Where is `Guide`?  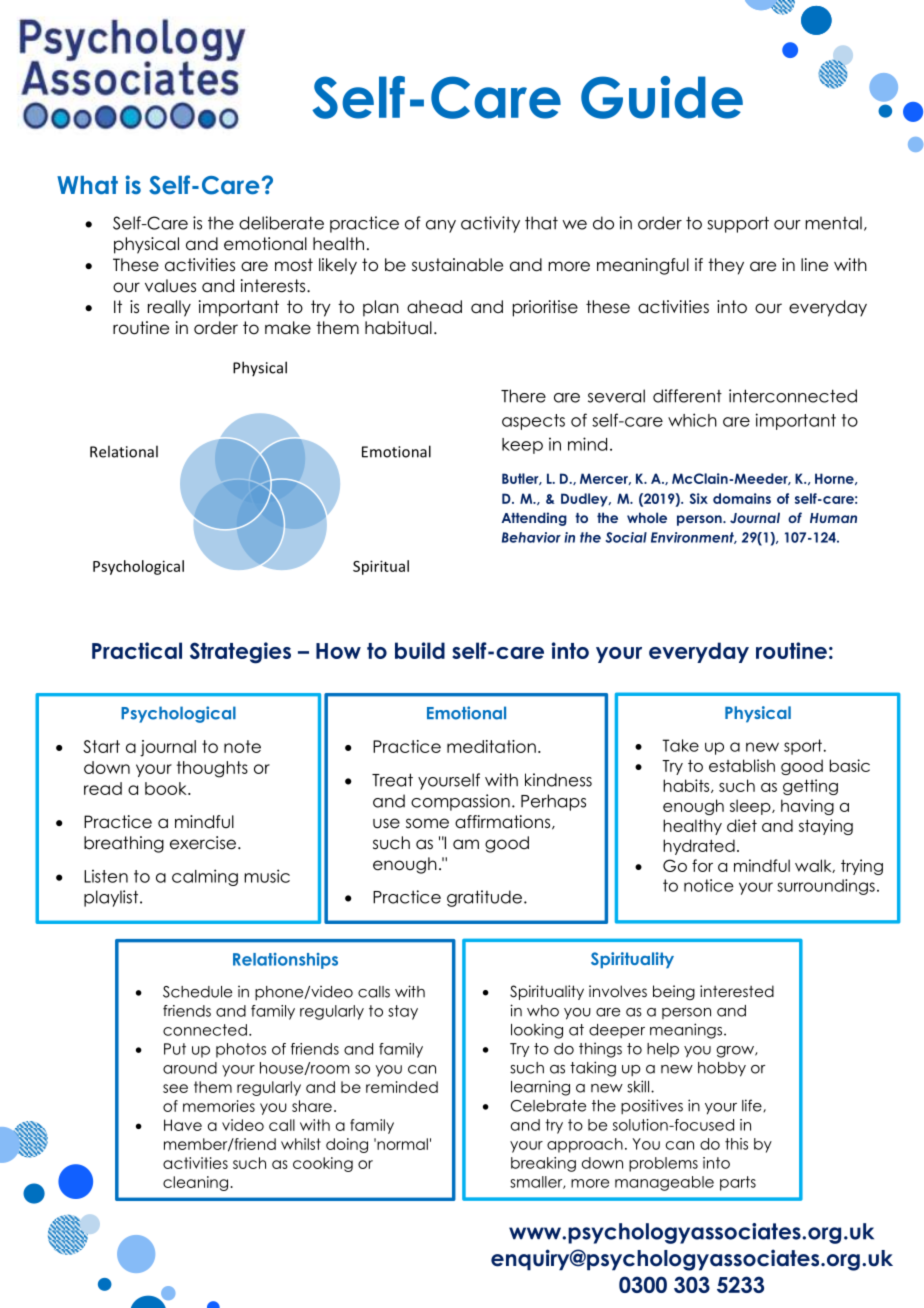 Guide is located at coordinates (662, 97).
